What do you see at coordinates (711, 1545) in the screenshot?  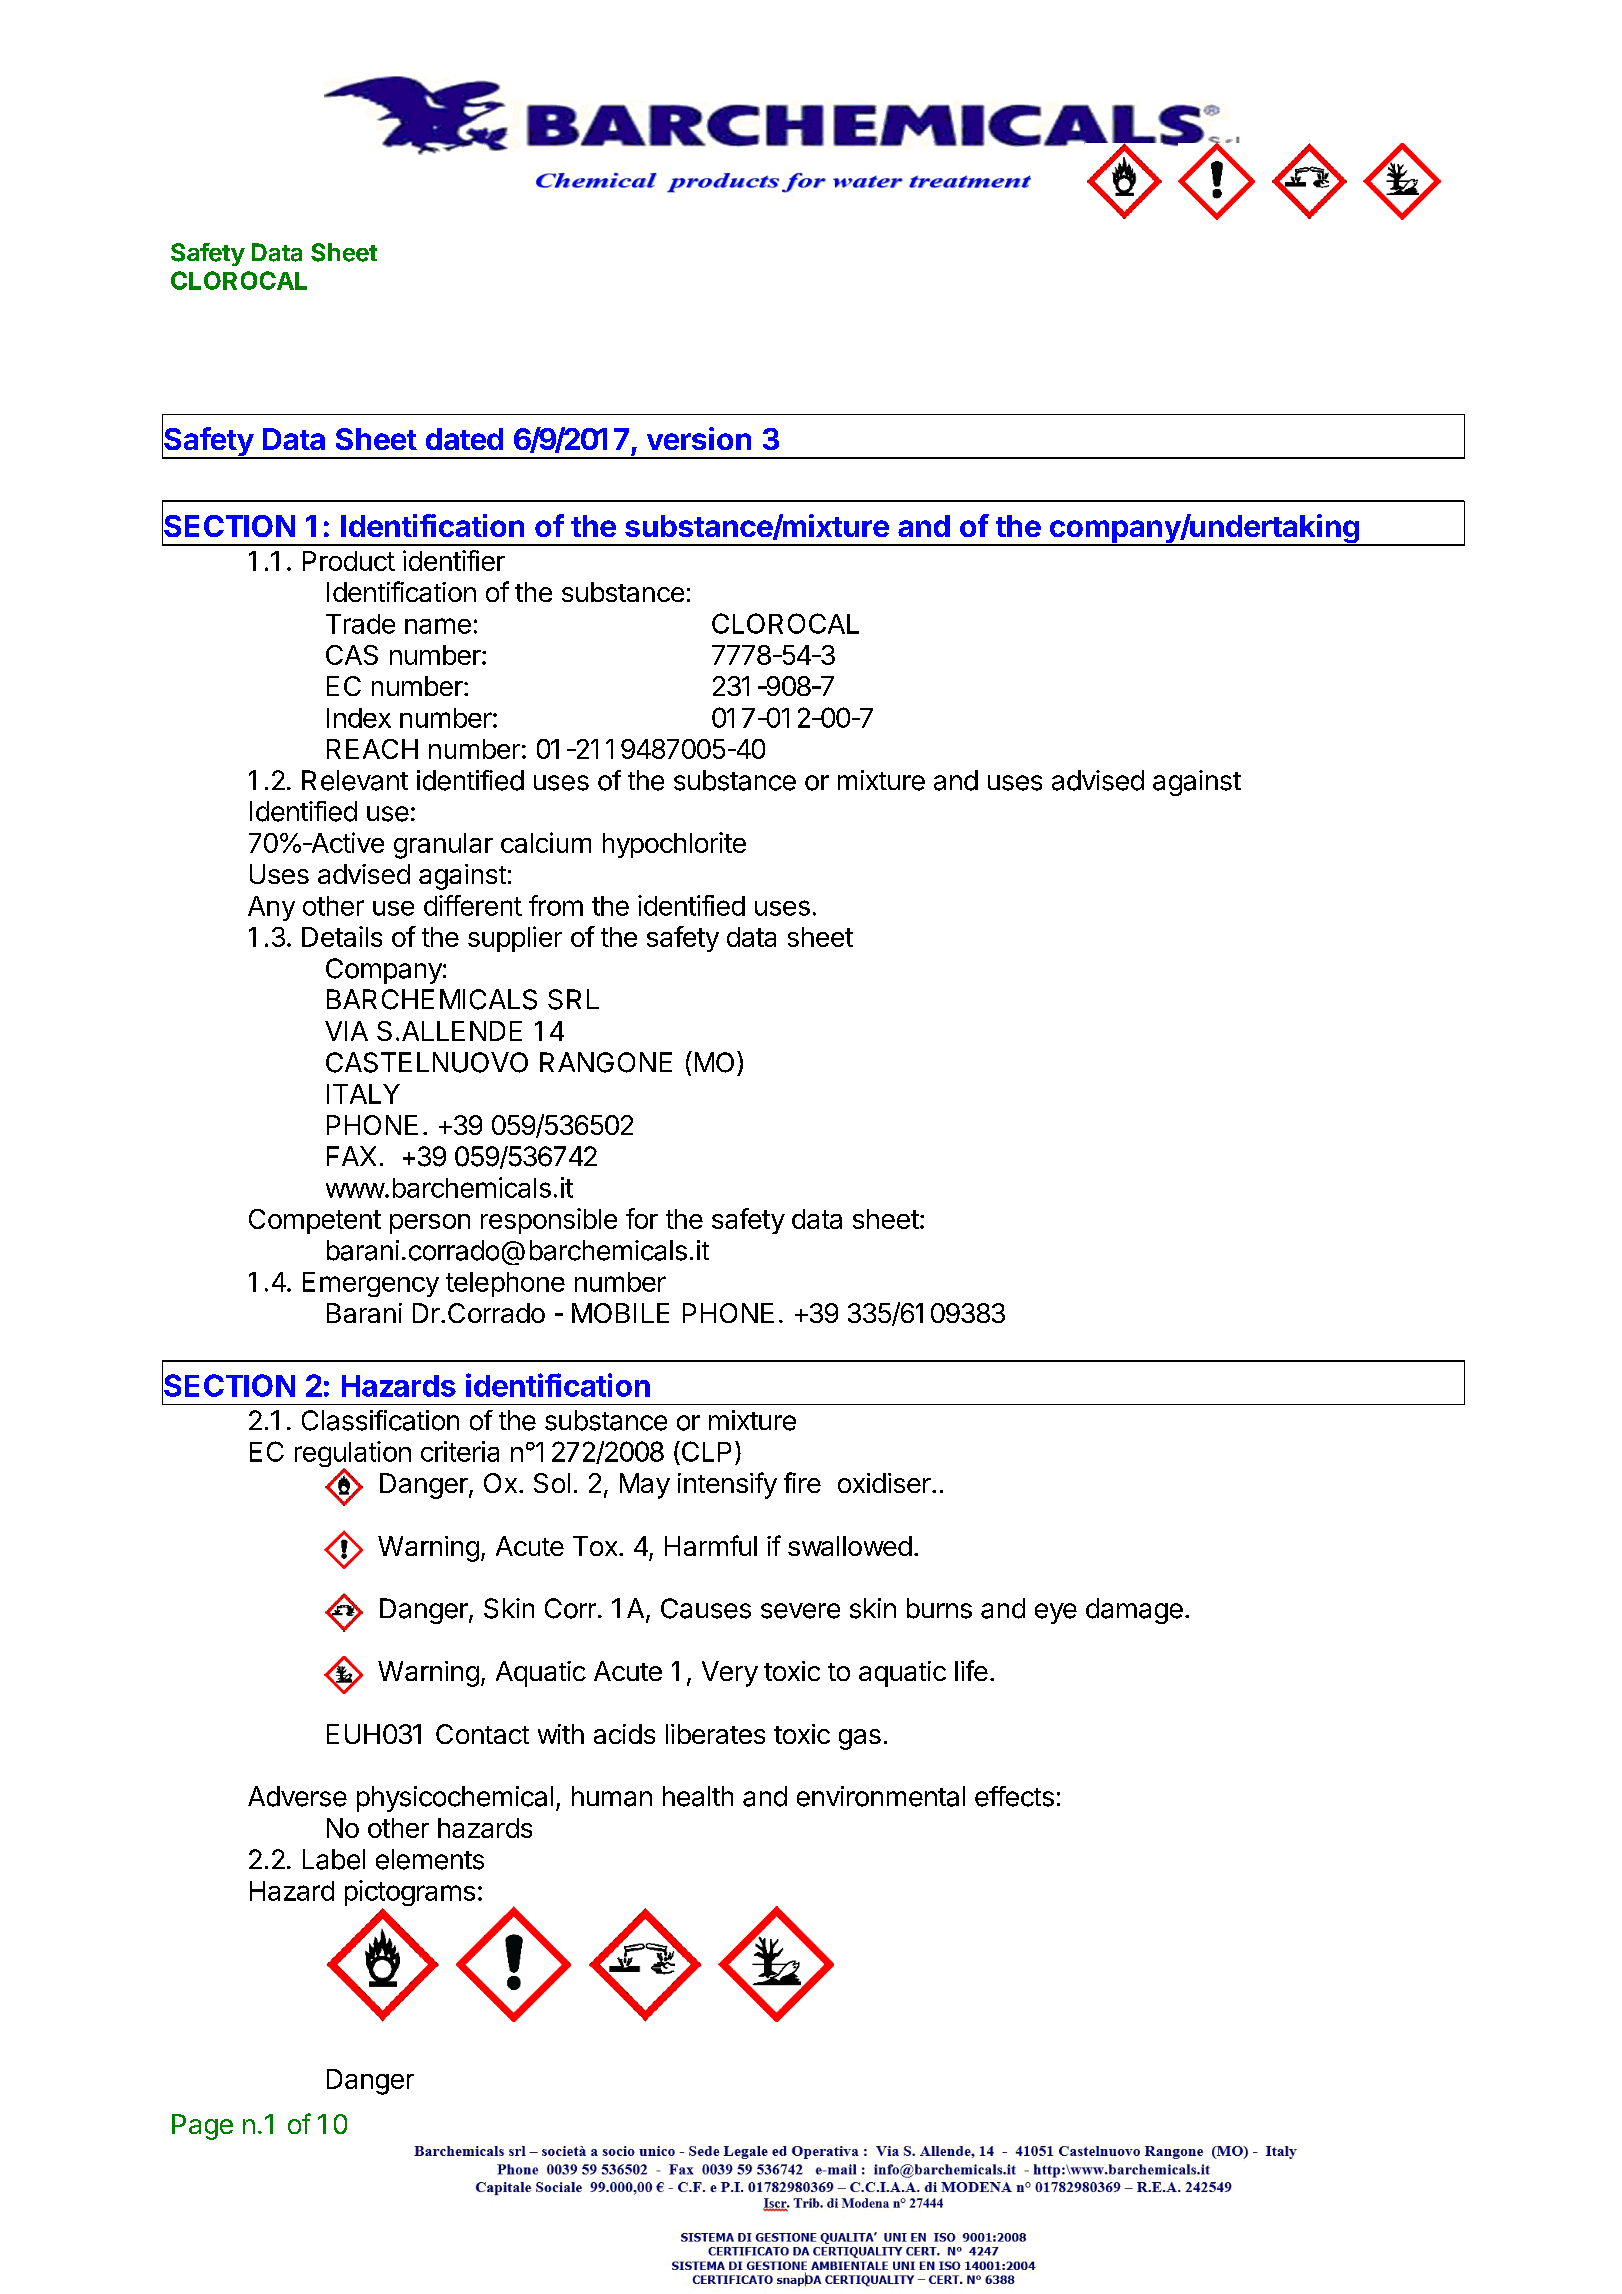 I see `Harmful` at bounding box center [711, 1545].
